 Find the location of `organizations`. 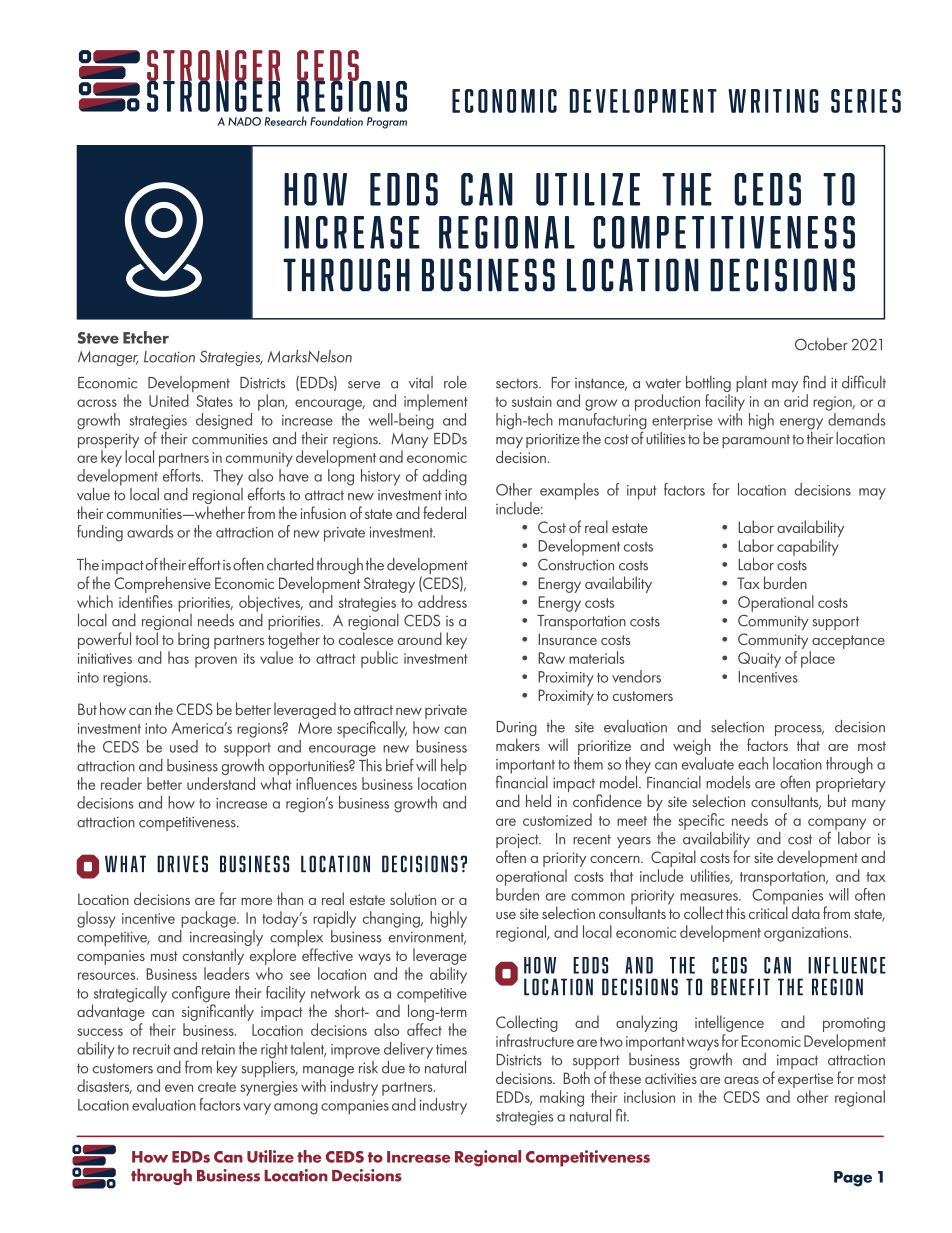

organizations is located at coordinates (807, 934).
